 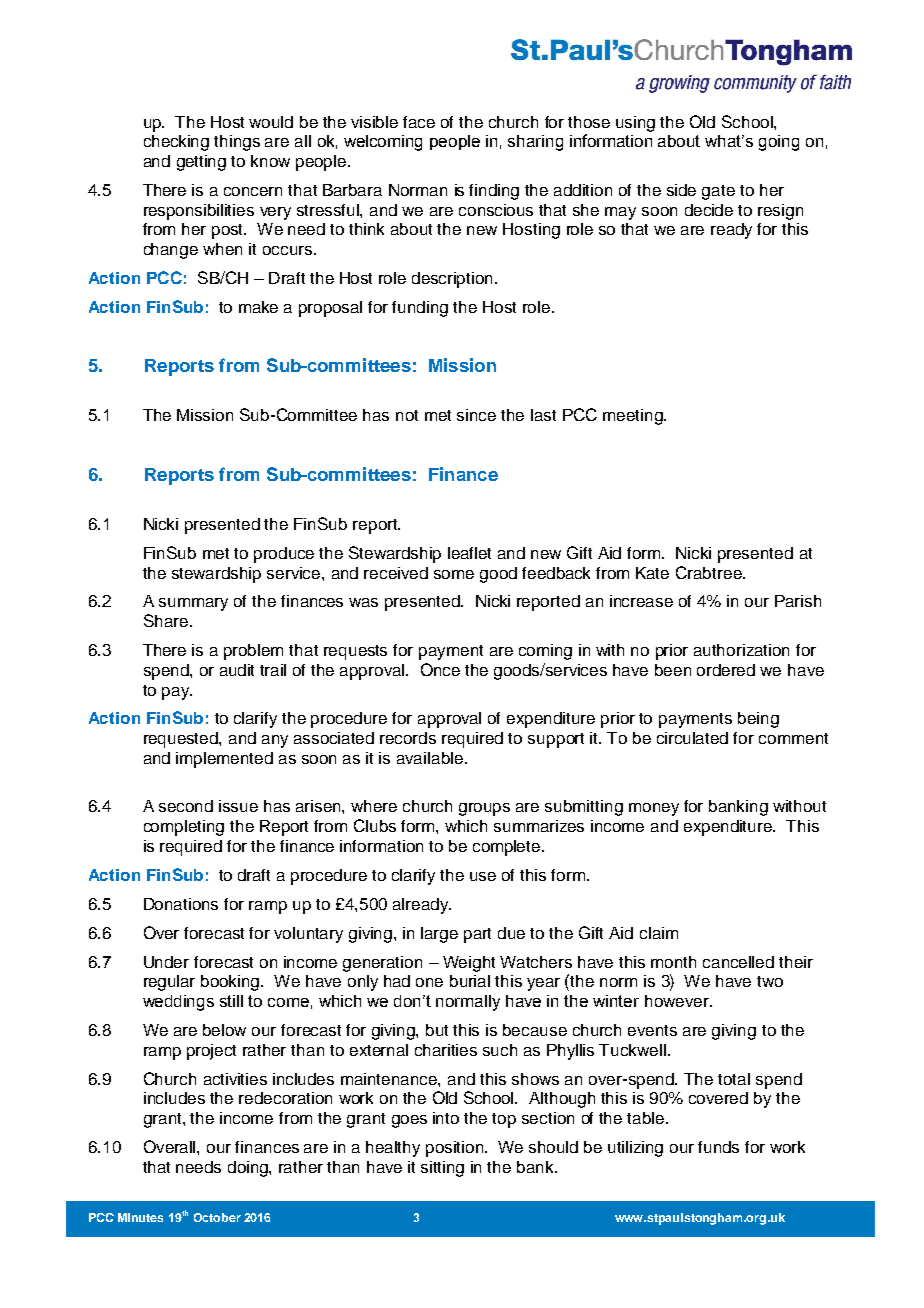 What do you see at coordinates (442, 1169) in the page?
I see `sitting` at bounding box center [442, 1169].
